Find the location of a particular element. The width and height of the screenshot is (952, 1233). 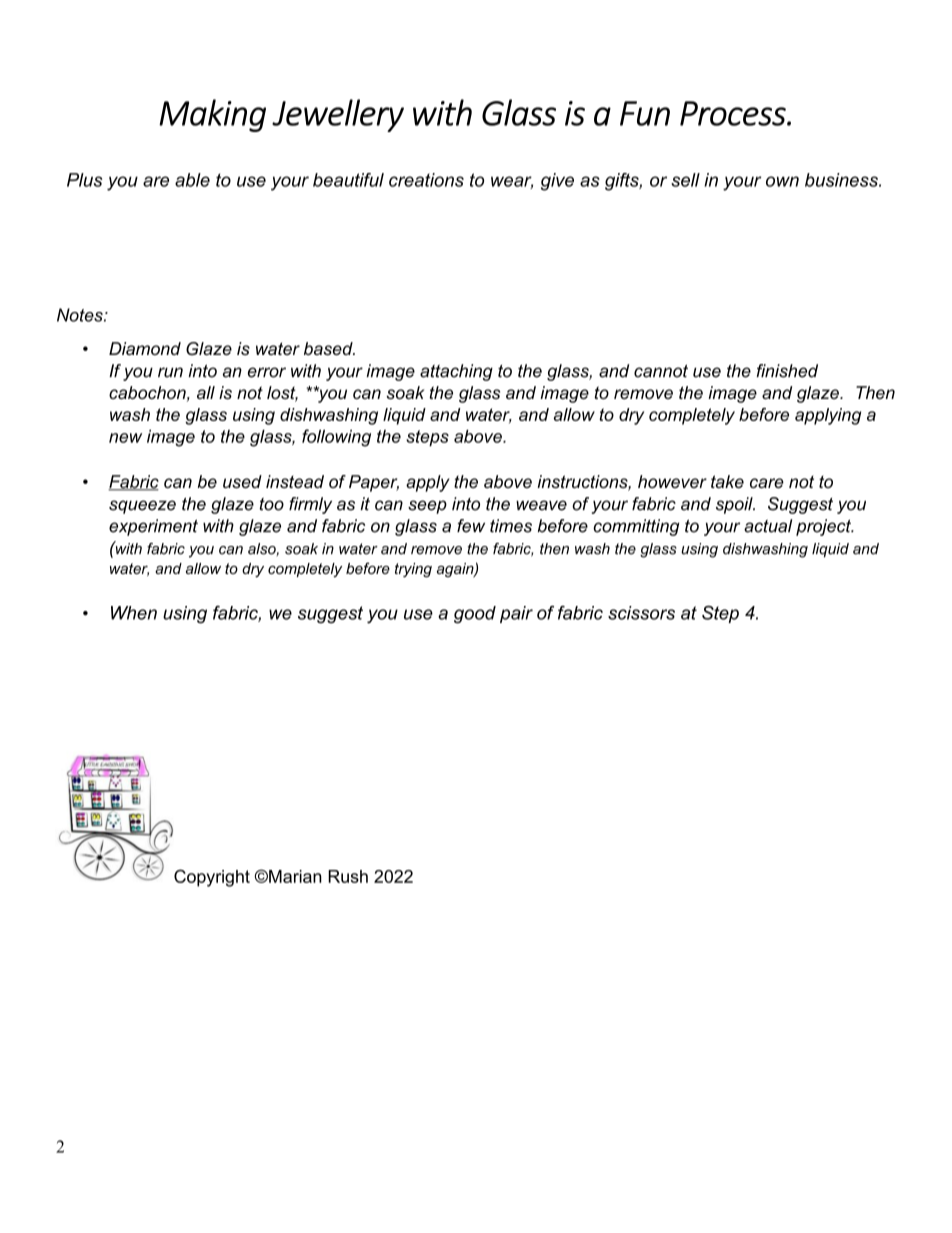

Making is located at coordinates (212, 115).
